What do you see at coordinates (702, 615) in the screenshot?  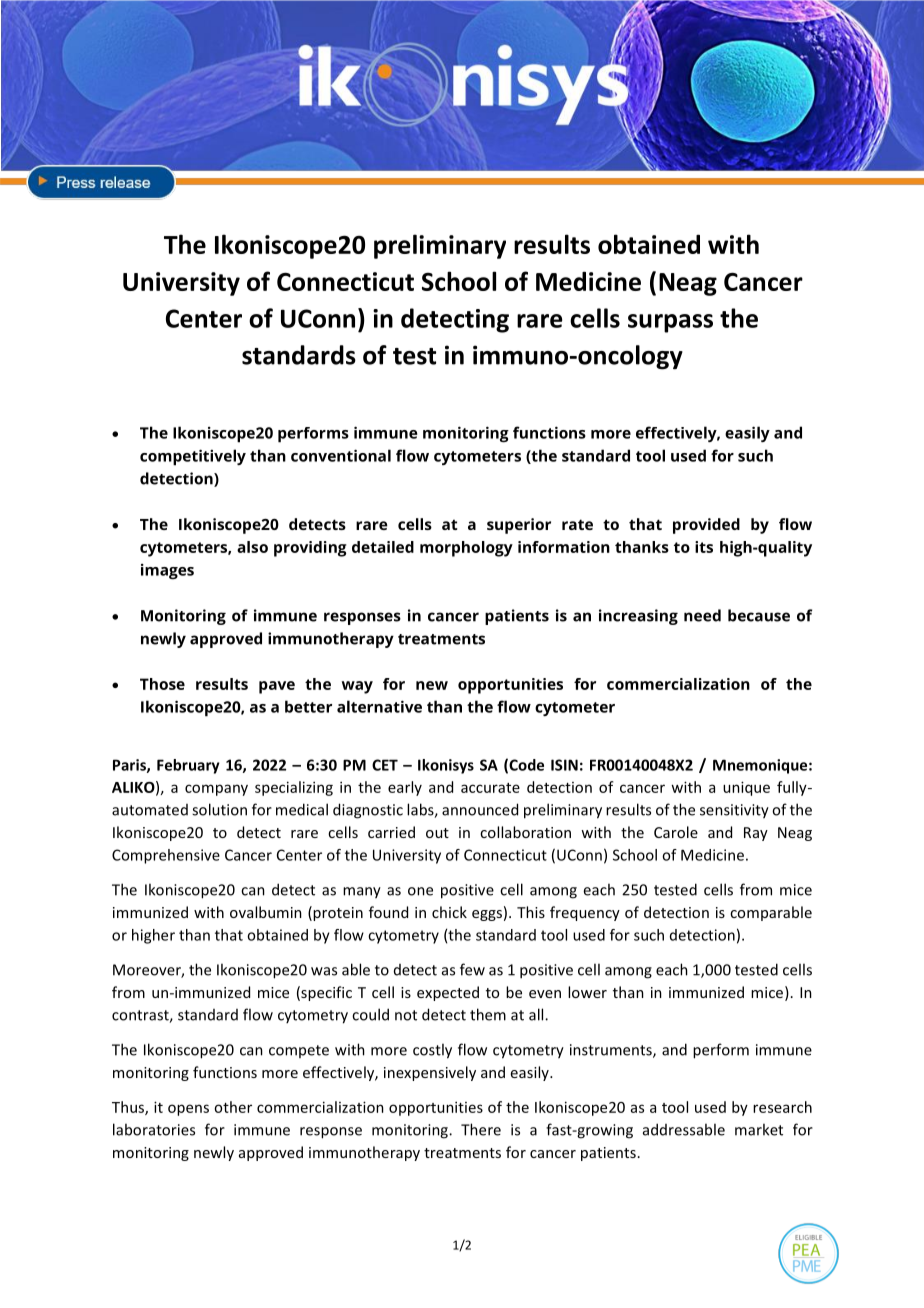 I see `need` at bounding box center [702, 615].
